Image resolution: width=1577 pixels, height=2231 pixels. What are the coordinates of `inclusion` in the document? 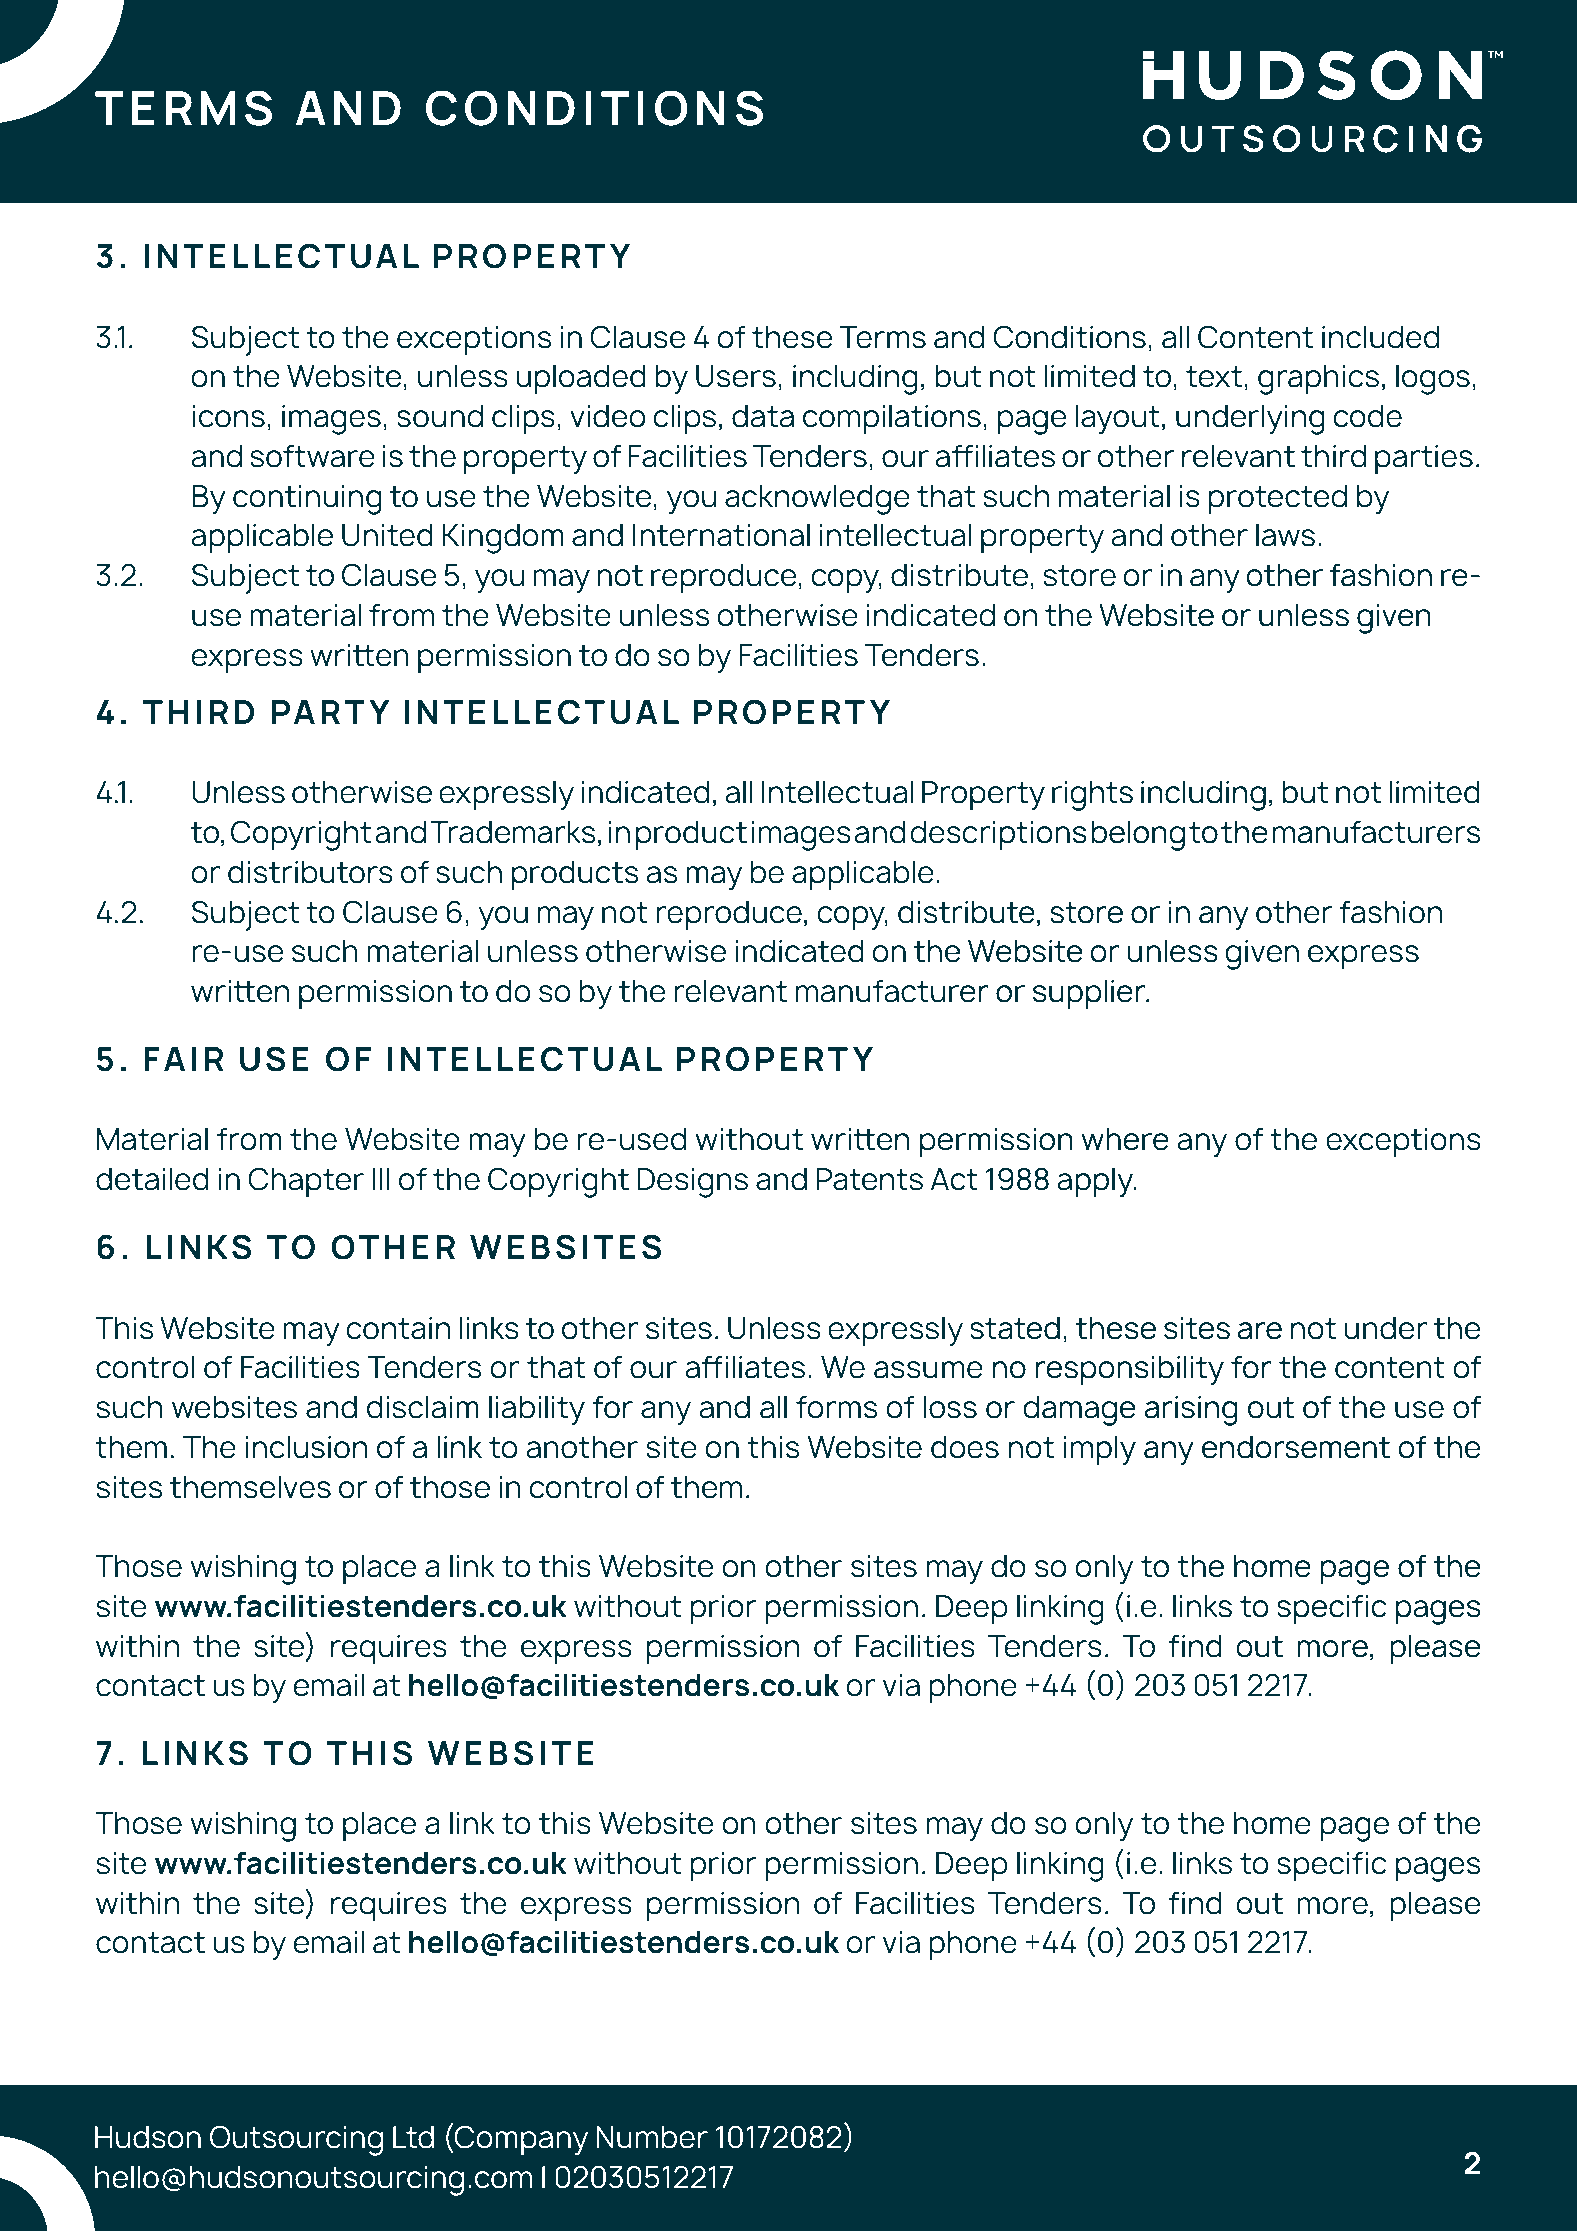 It's located at (306, 1447).
